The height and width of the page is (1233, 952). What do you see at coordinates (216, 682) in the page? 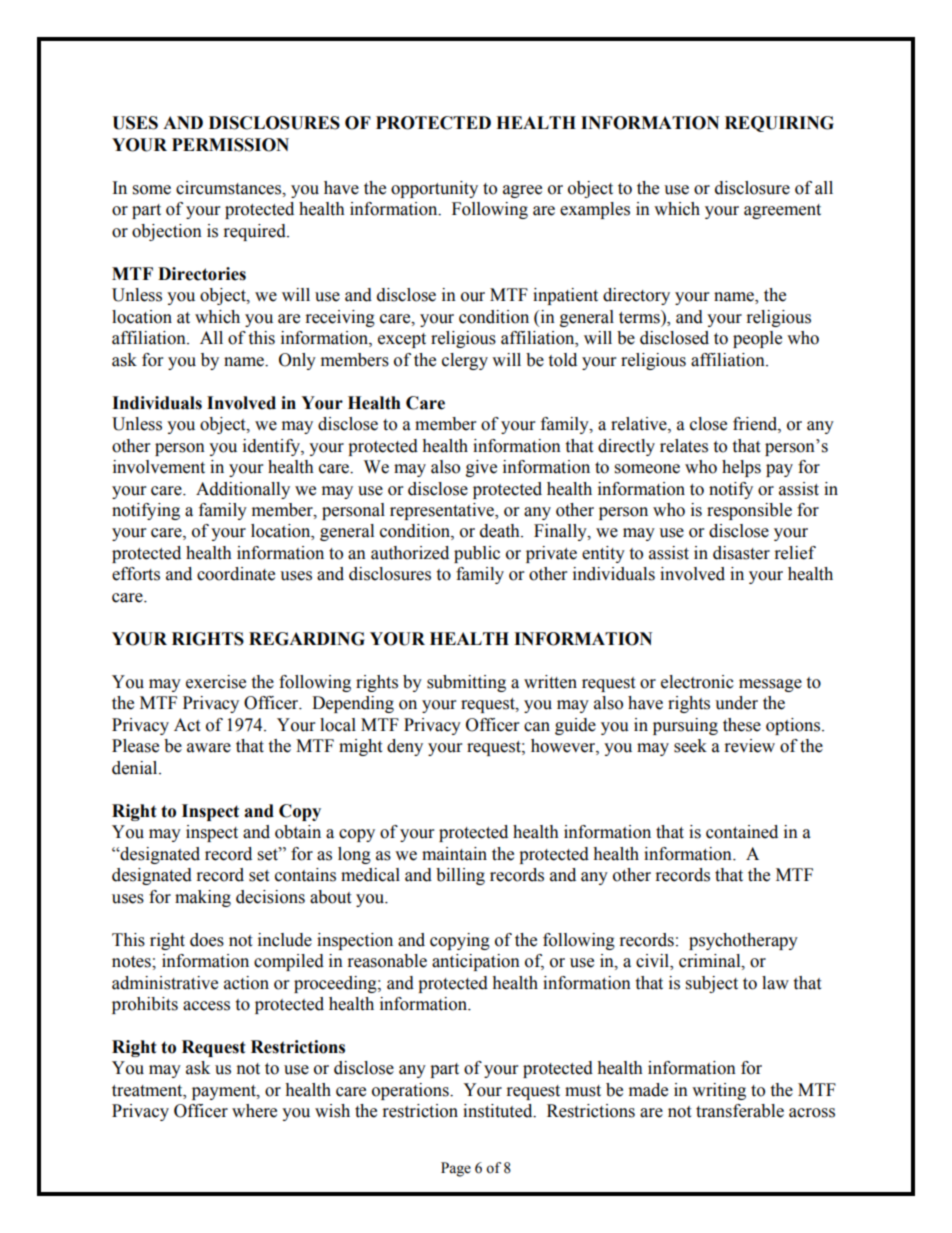
I see `exercise` at bounding box center [216, 682].
